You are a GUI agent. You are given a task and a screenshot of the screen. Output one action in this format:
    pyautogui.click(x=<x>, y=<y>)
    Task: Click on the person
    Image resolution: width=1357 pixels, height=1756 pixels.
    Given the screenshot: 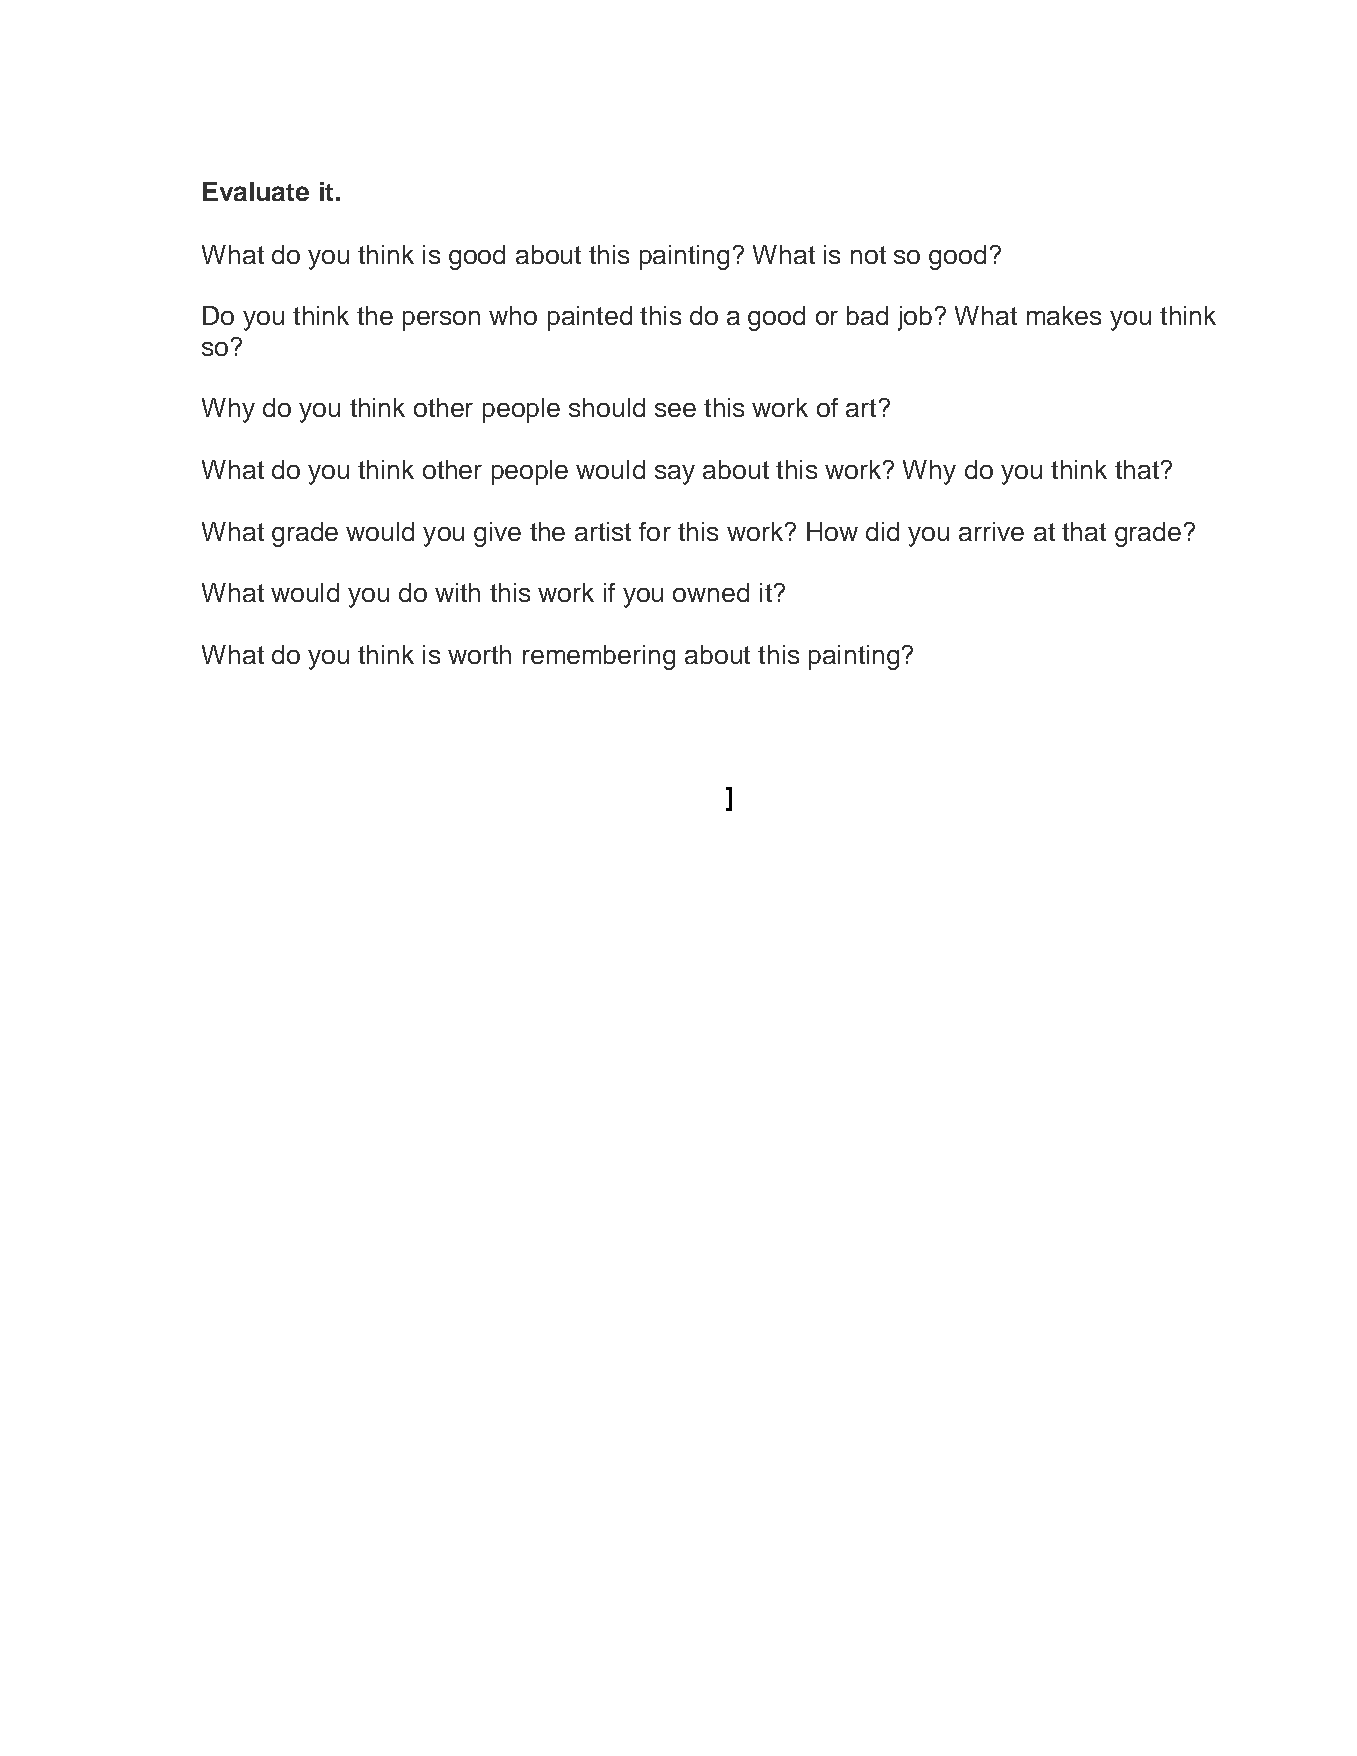 What is the action you would take?
    pyautogui.click(x=441, y=321)
